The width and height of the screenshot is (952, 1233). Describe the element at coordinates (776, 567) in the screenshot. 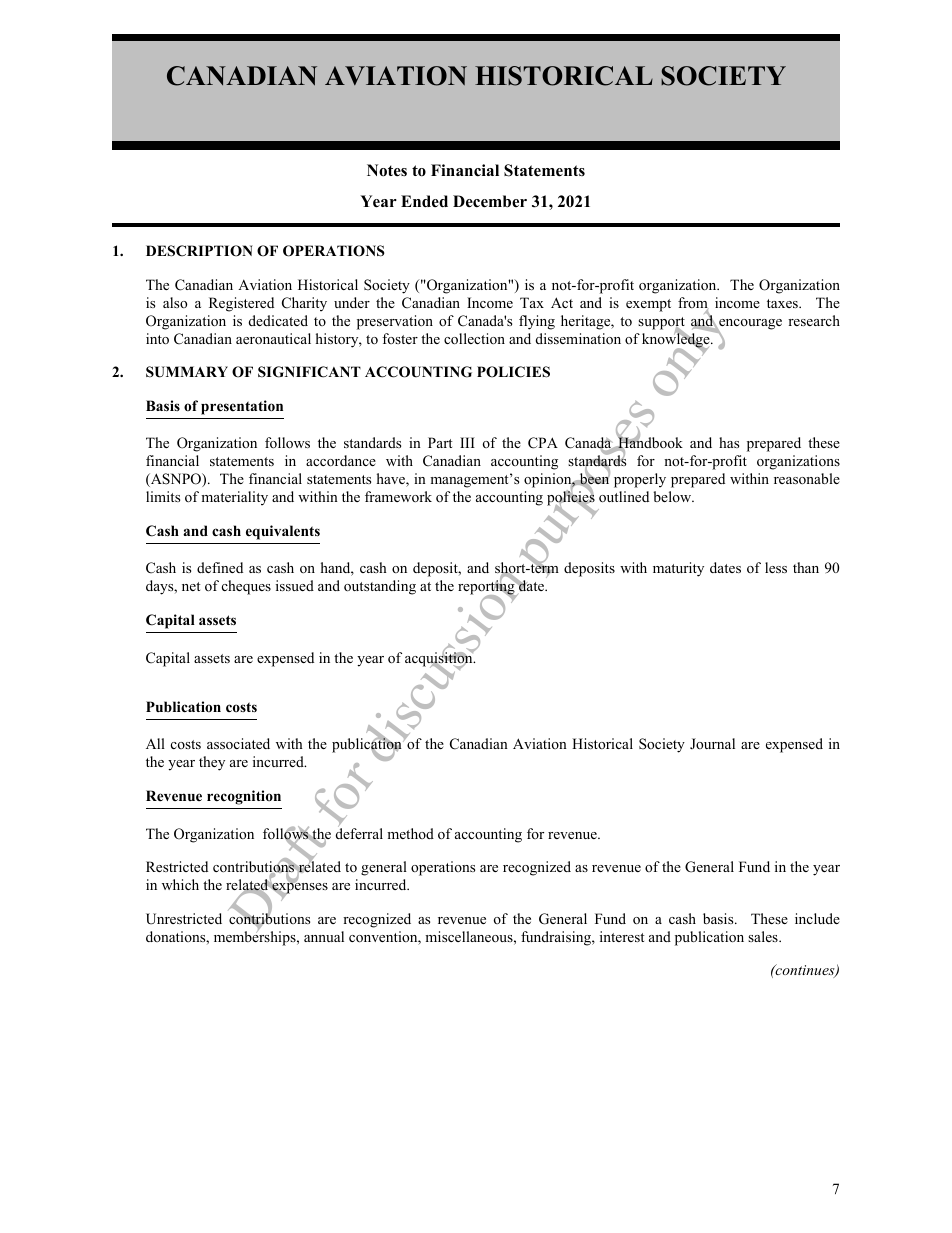

I see `less` at that location.
